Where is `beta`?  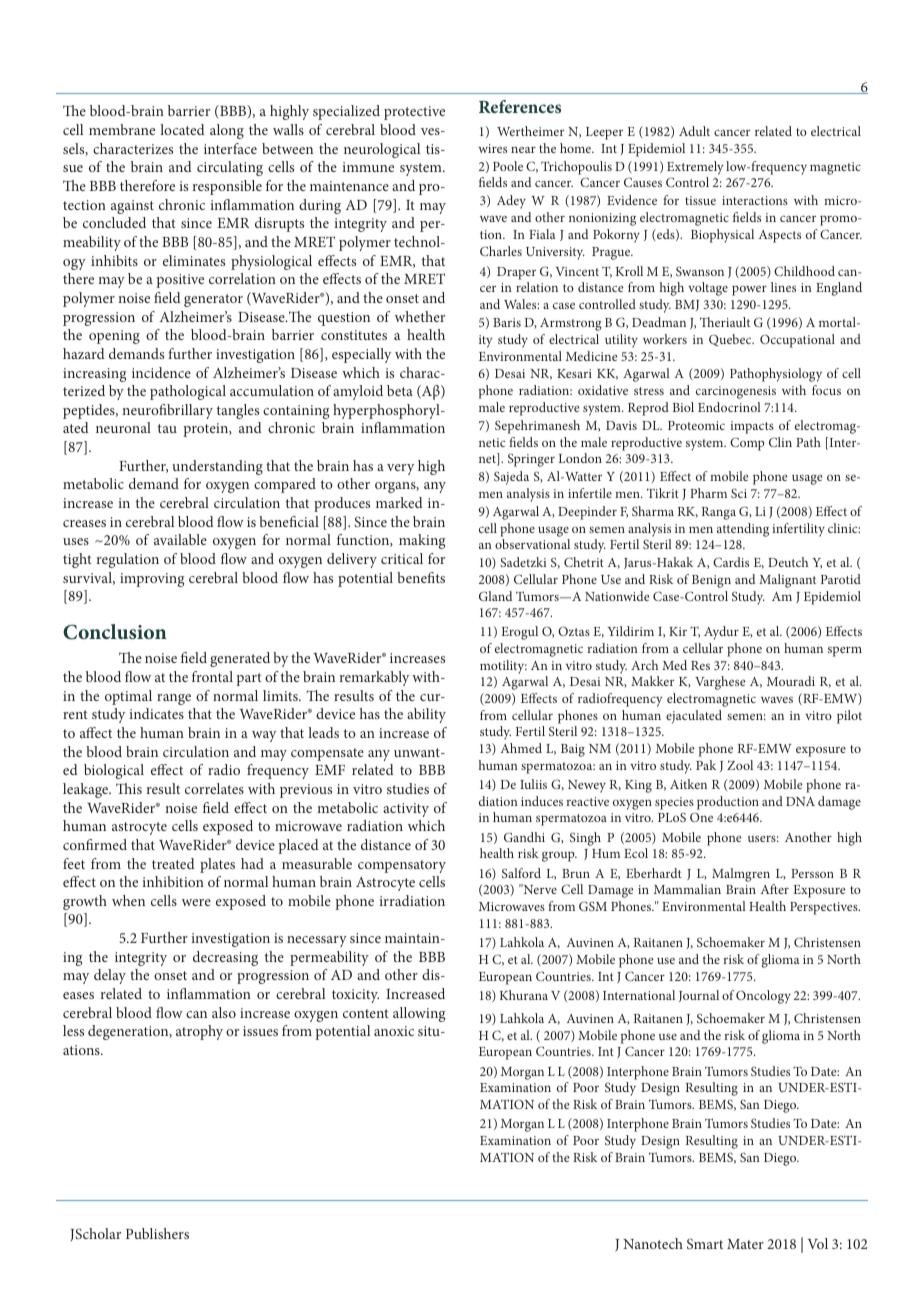
beta is located at coordinates (400, 390).
